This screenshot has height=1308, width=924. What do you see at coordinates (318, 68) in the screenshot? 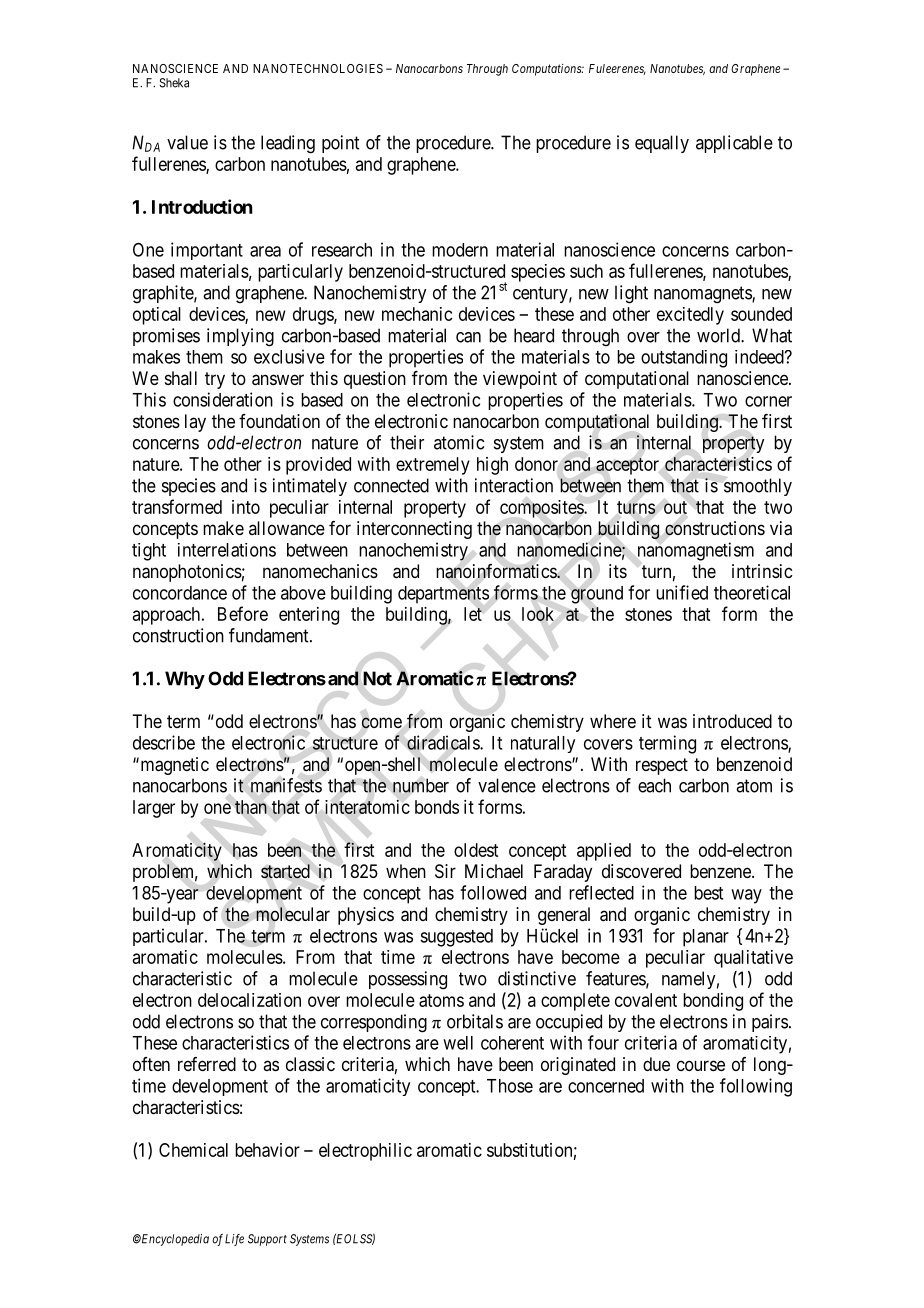
I see `NANOTECHNOLOGIES` at bounding box center [318, 68].
